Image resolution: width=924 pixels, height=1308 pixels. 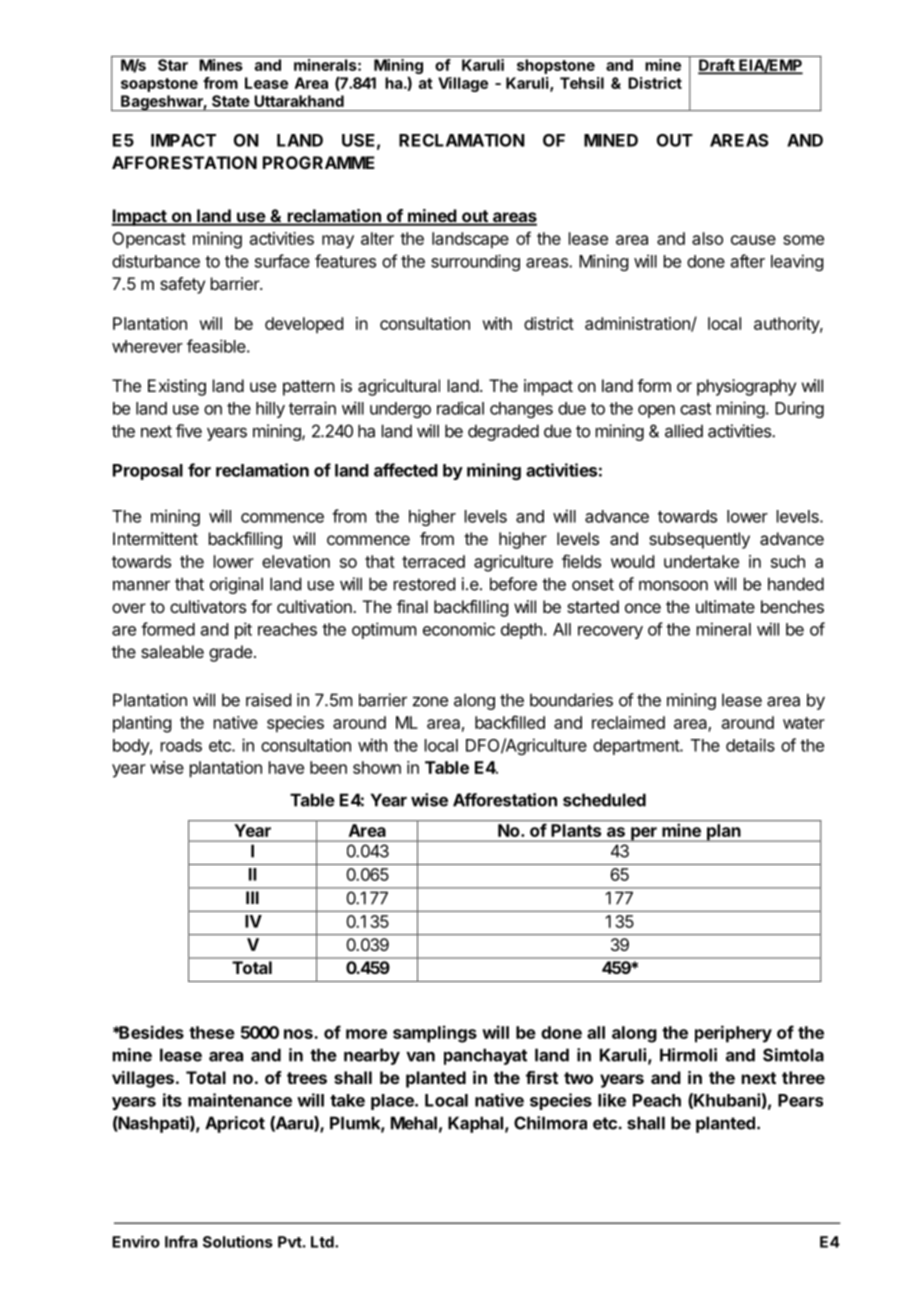 I want to click on place, so click(x=393, y=1102).
